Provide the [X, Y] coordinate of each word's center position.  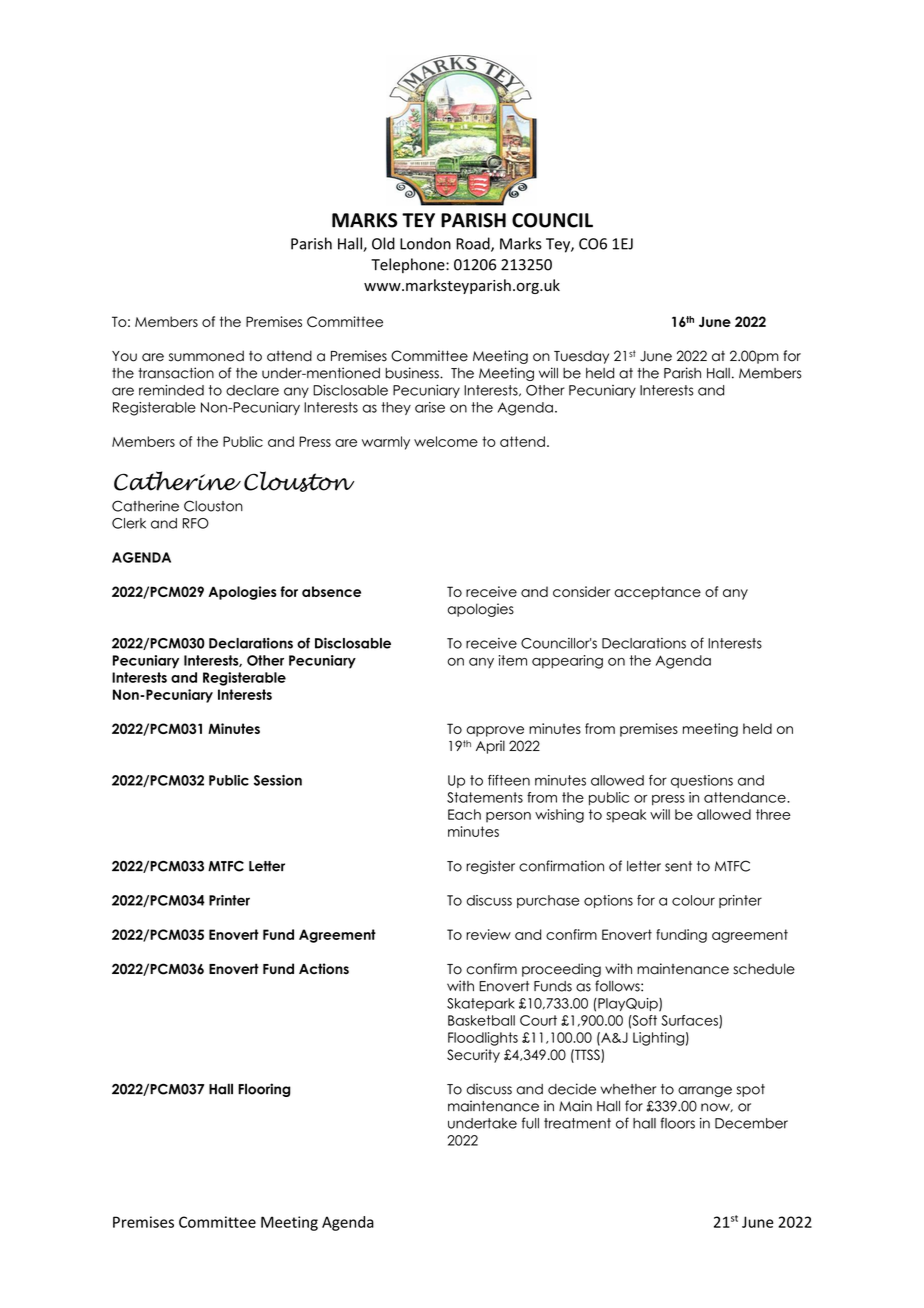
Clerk [129, 523]
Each [464, 814]
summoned [206, 356]
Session [278, 780]
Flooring [264, 1090]
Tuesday [581, 357]
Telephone [409, 265]
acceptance [657, 593]
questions [702, 781]
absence [331, 591]
